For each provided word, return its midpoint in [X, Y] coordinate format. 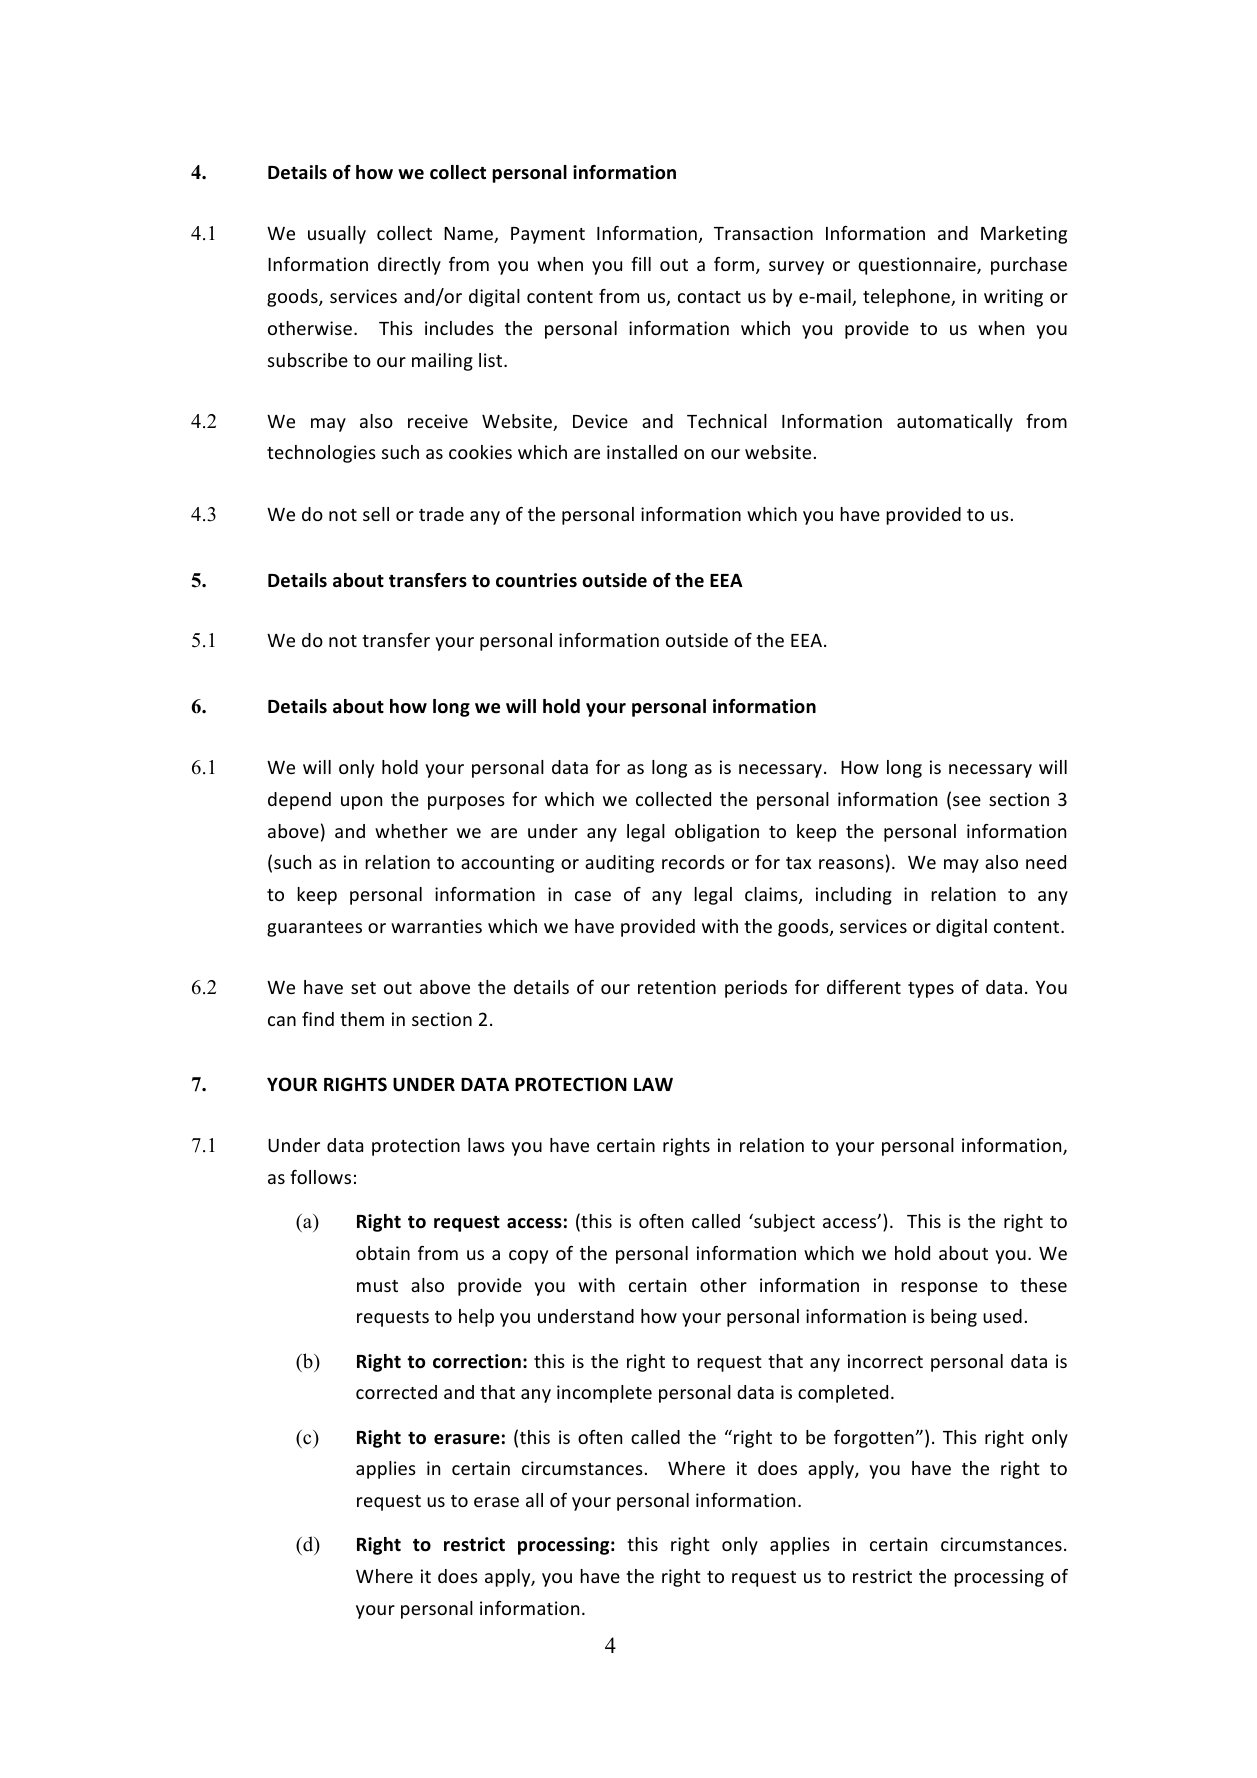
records [693, 862]
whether [411, 831]
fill [641, 264]
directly [409, 266]
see [967, 801]
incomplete [604, 1394]
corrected [396, 1392]
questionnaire [918, 266]
